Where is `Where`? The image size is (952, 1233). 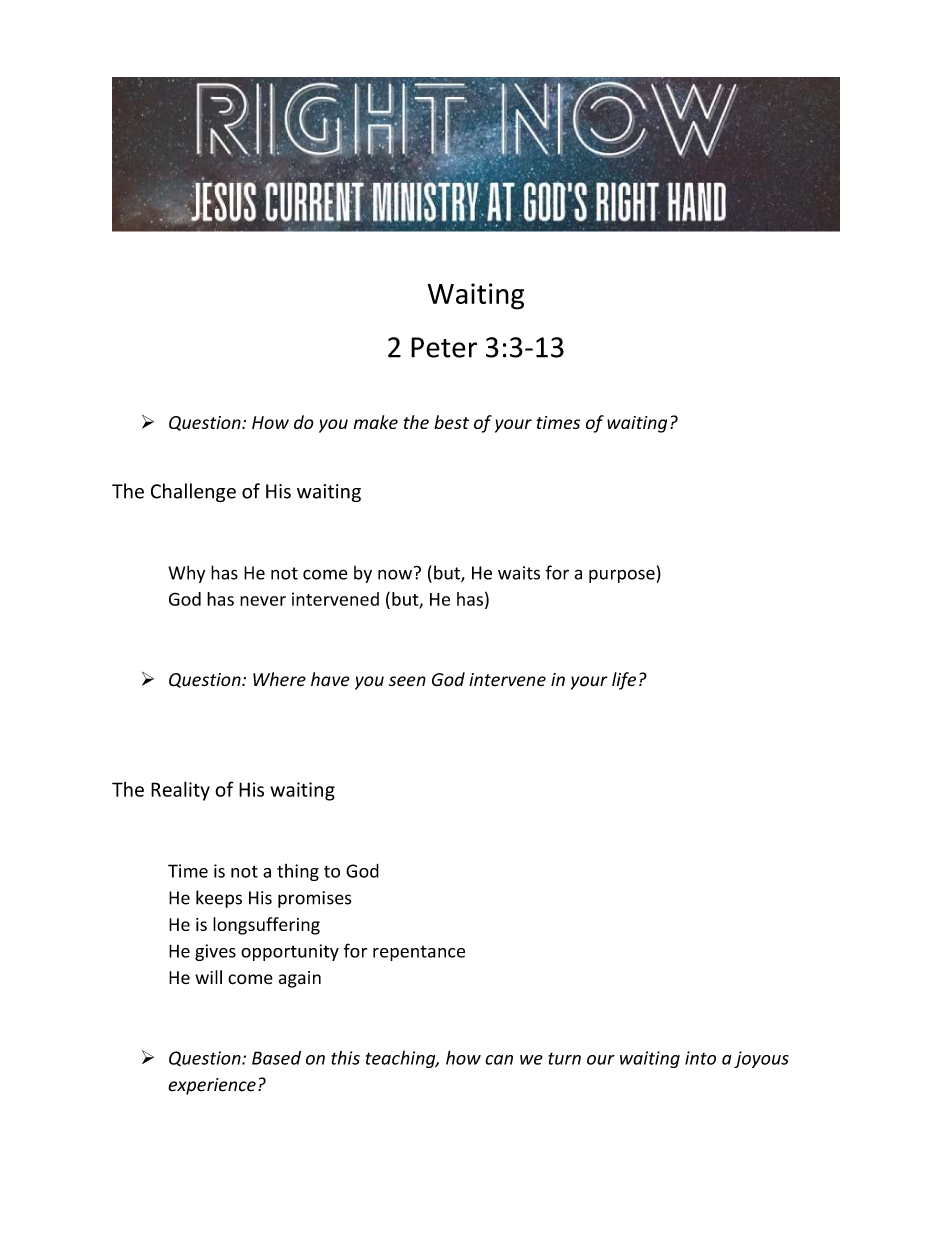 Where is located at coordinates (279, 679).
